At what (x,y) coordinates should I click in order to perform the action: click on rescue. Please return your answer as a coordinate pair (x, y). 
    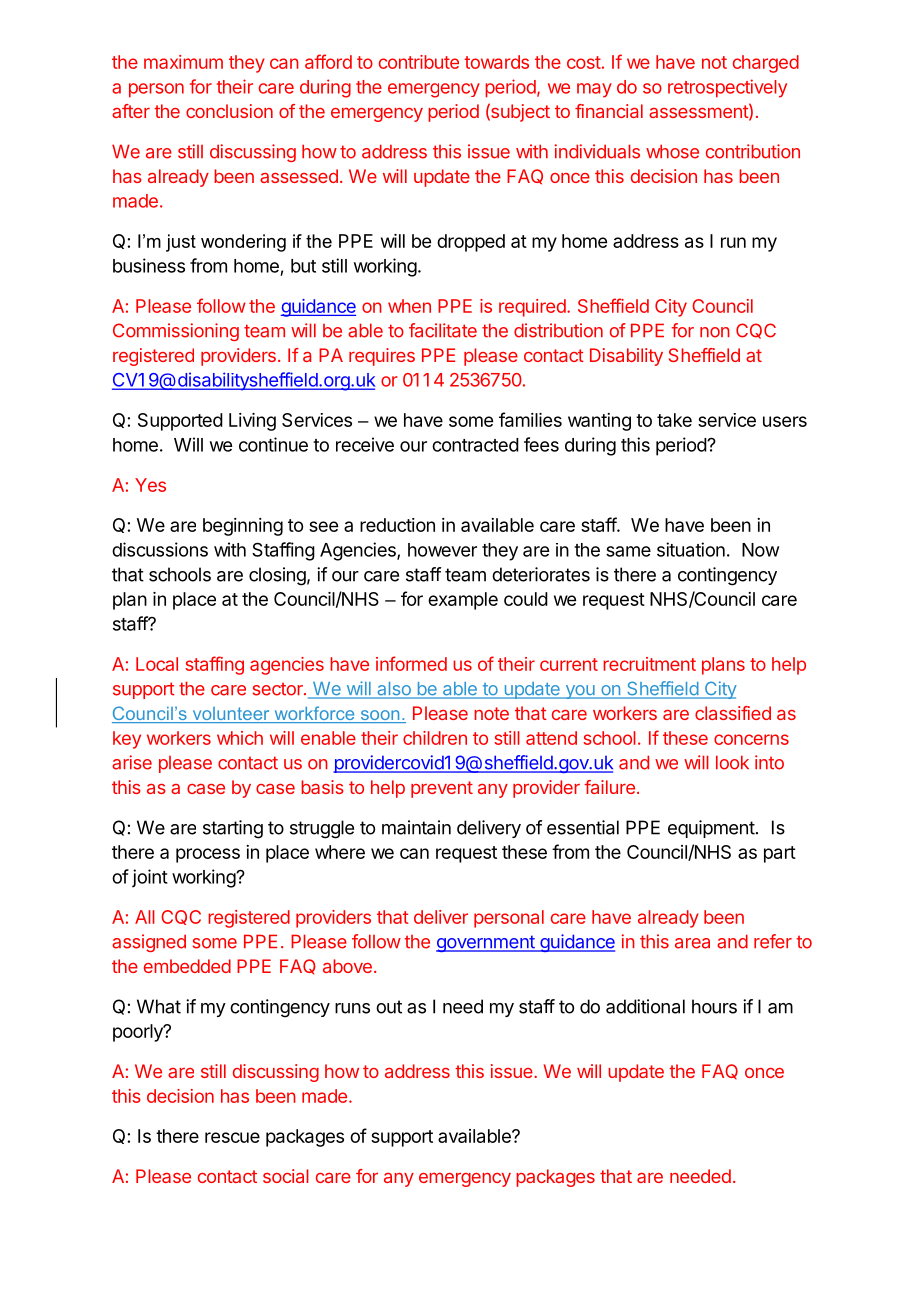
    Looking at the image, I should click on (232, 1137).
